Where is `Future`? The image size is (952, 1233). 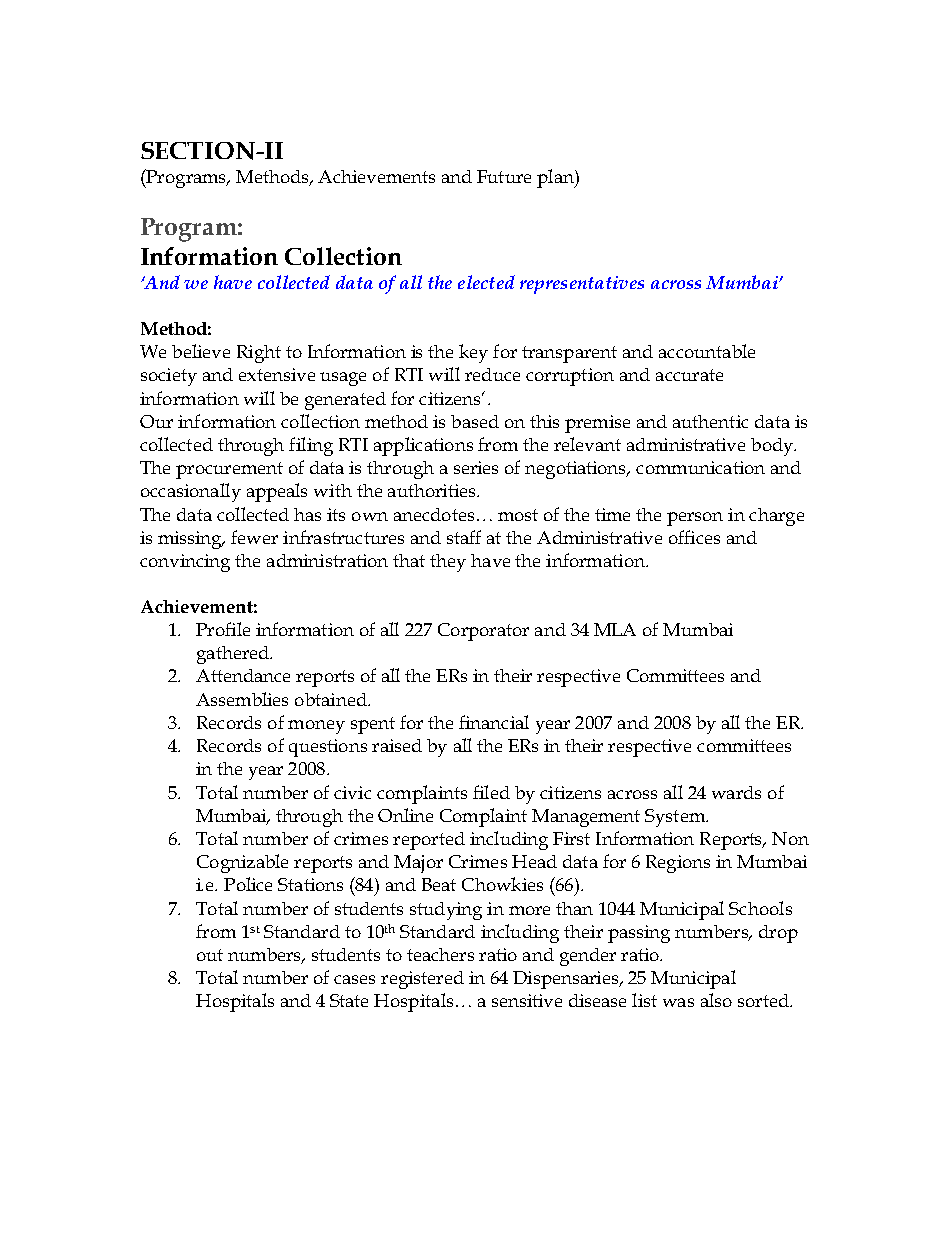 Future is located at coordinates (504, 176).
